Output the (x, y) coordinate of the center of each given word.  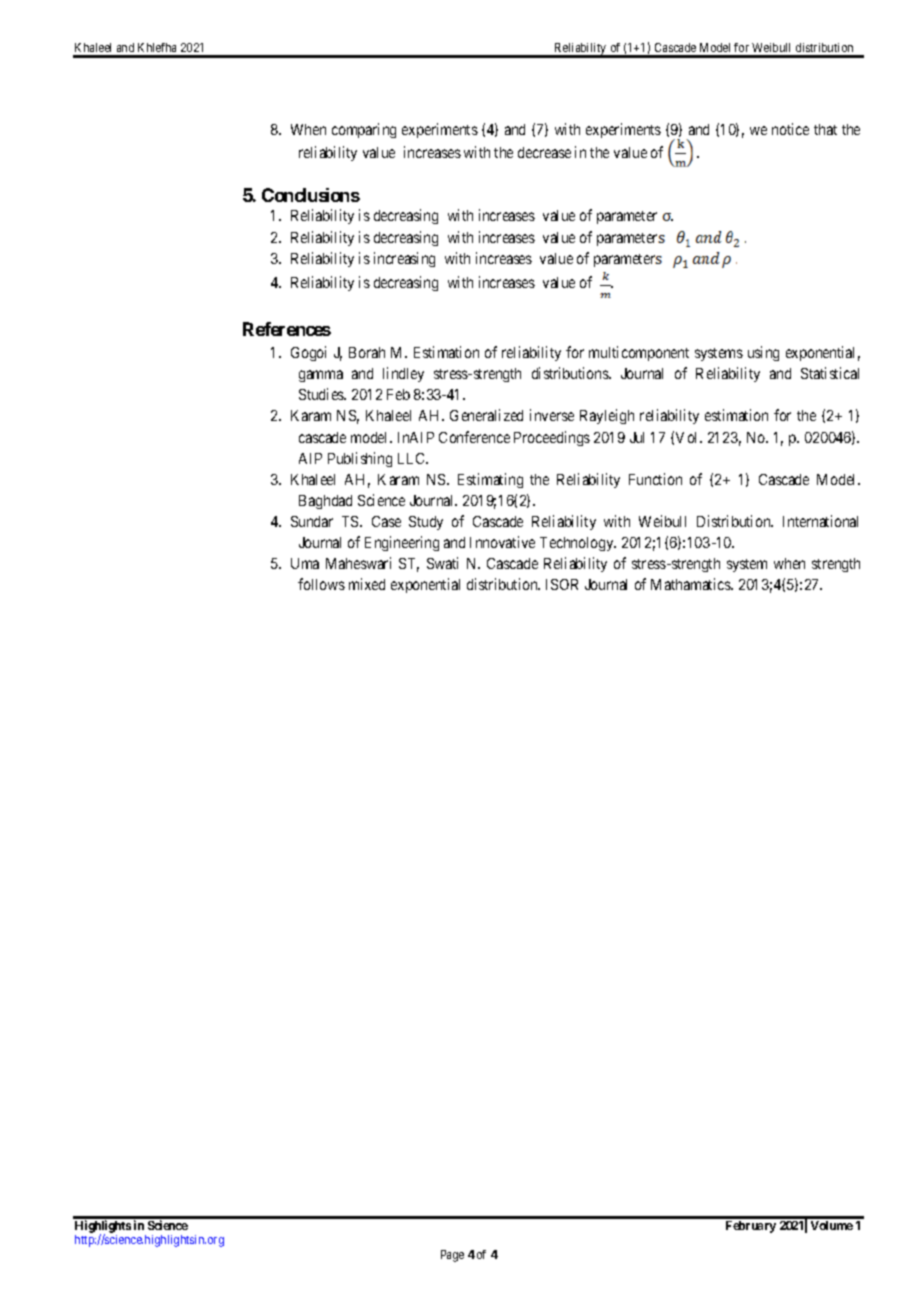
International (820, 521)
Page (452, 1256)
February (751, 1227)
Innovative (502, 542)
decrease (544, 152)
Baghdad (325, 502)
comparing (364, 130)
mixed (367, 584)
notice (790, 129)
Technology (578, 544)
